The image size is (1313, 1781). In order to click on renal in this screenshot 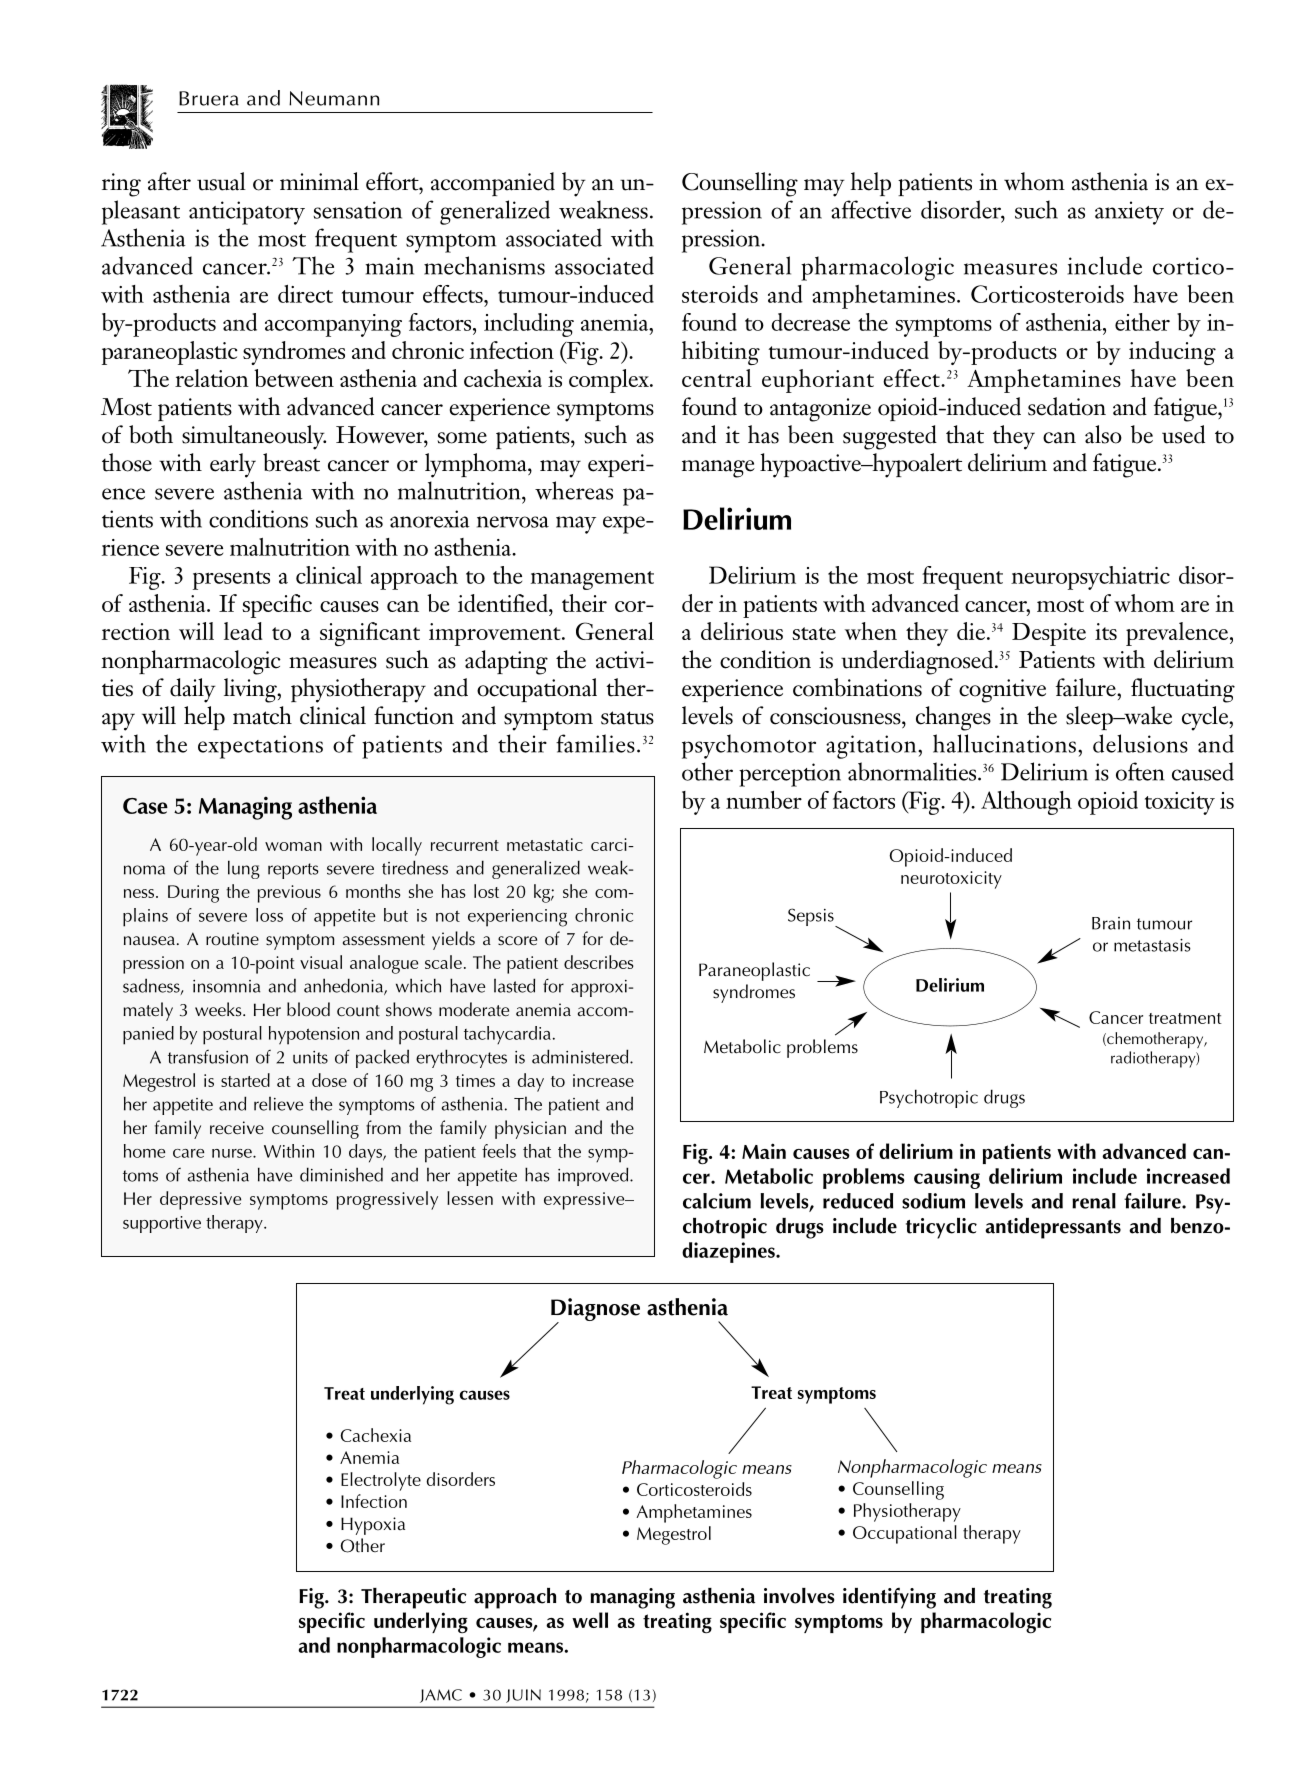, I will do `click(1094, 1201)`.
